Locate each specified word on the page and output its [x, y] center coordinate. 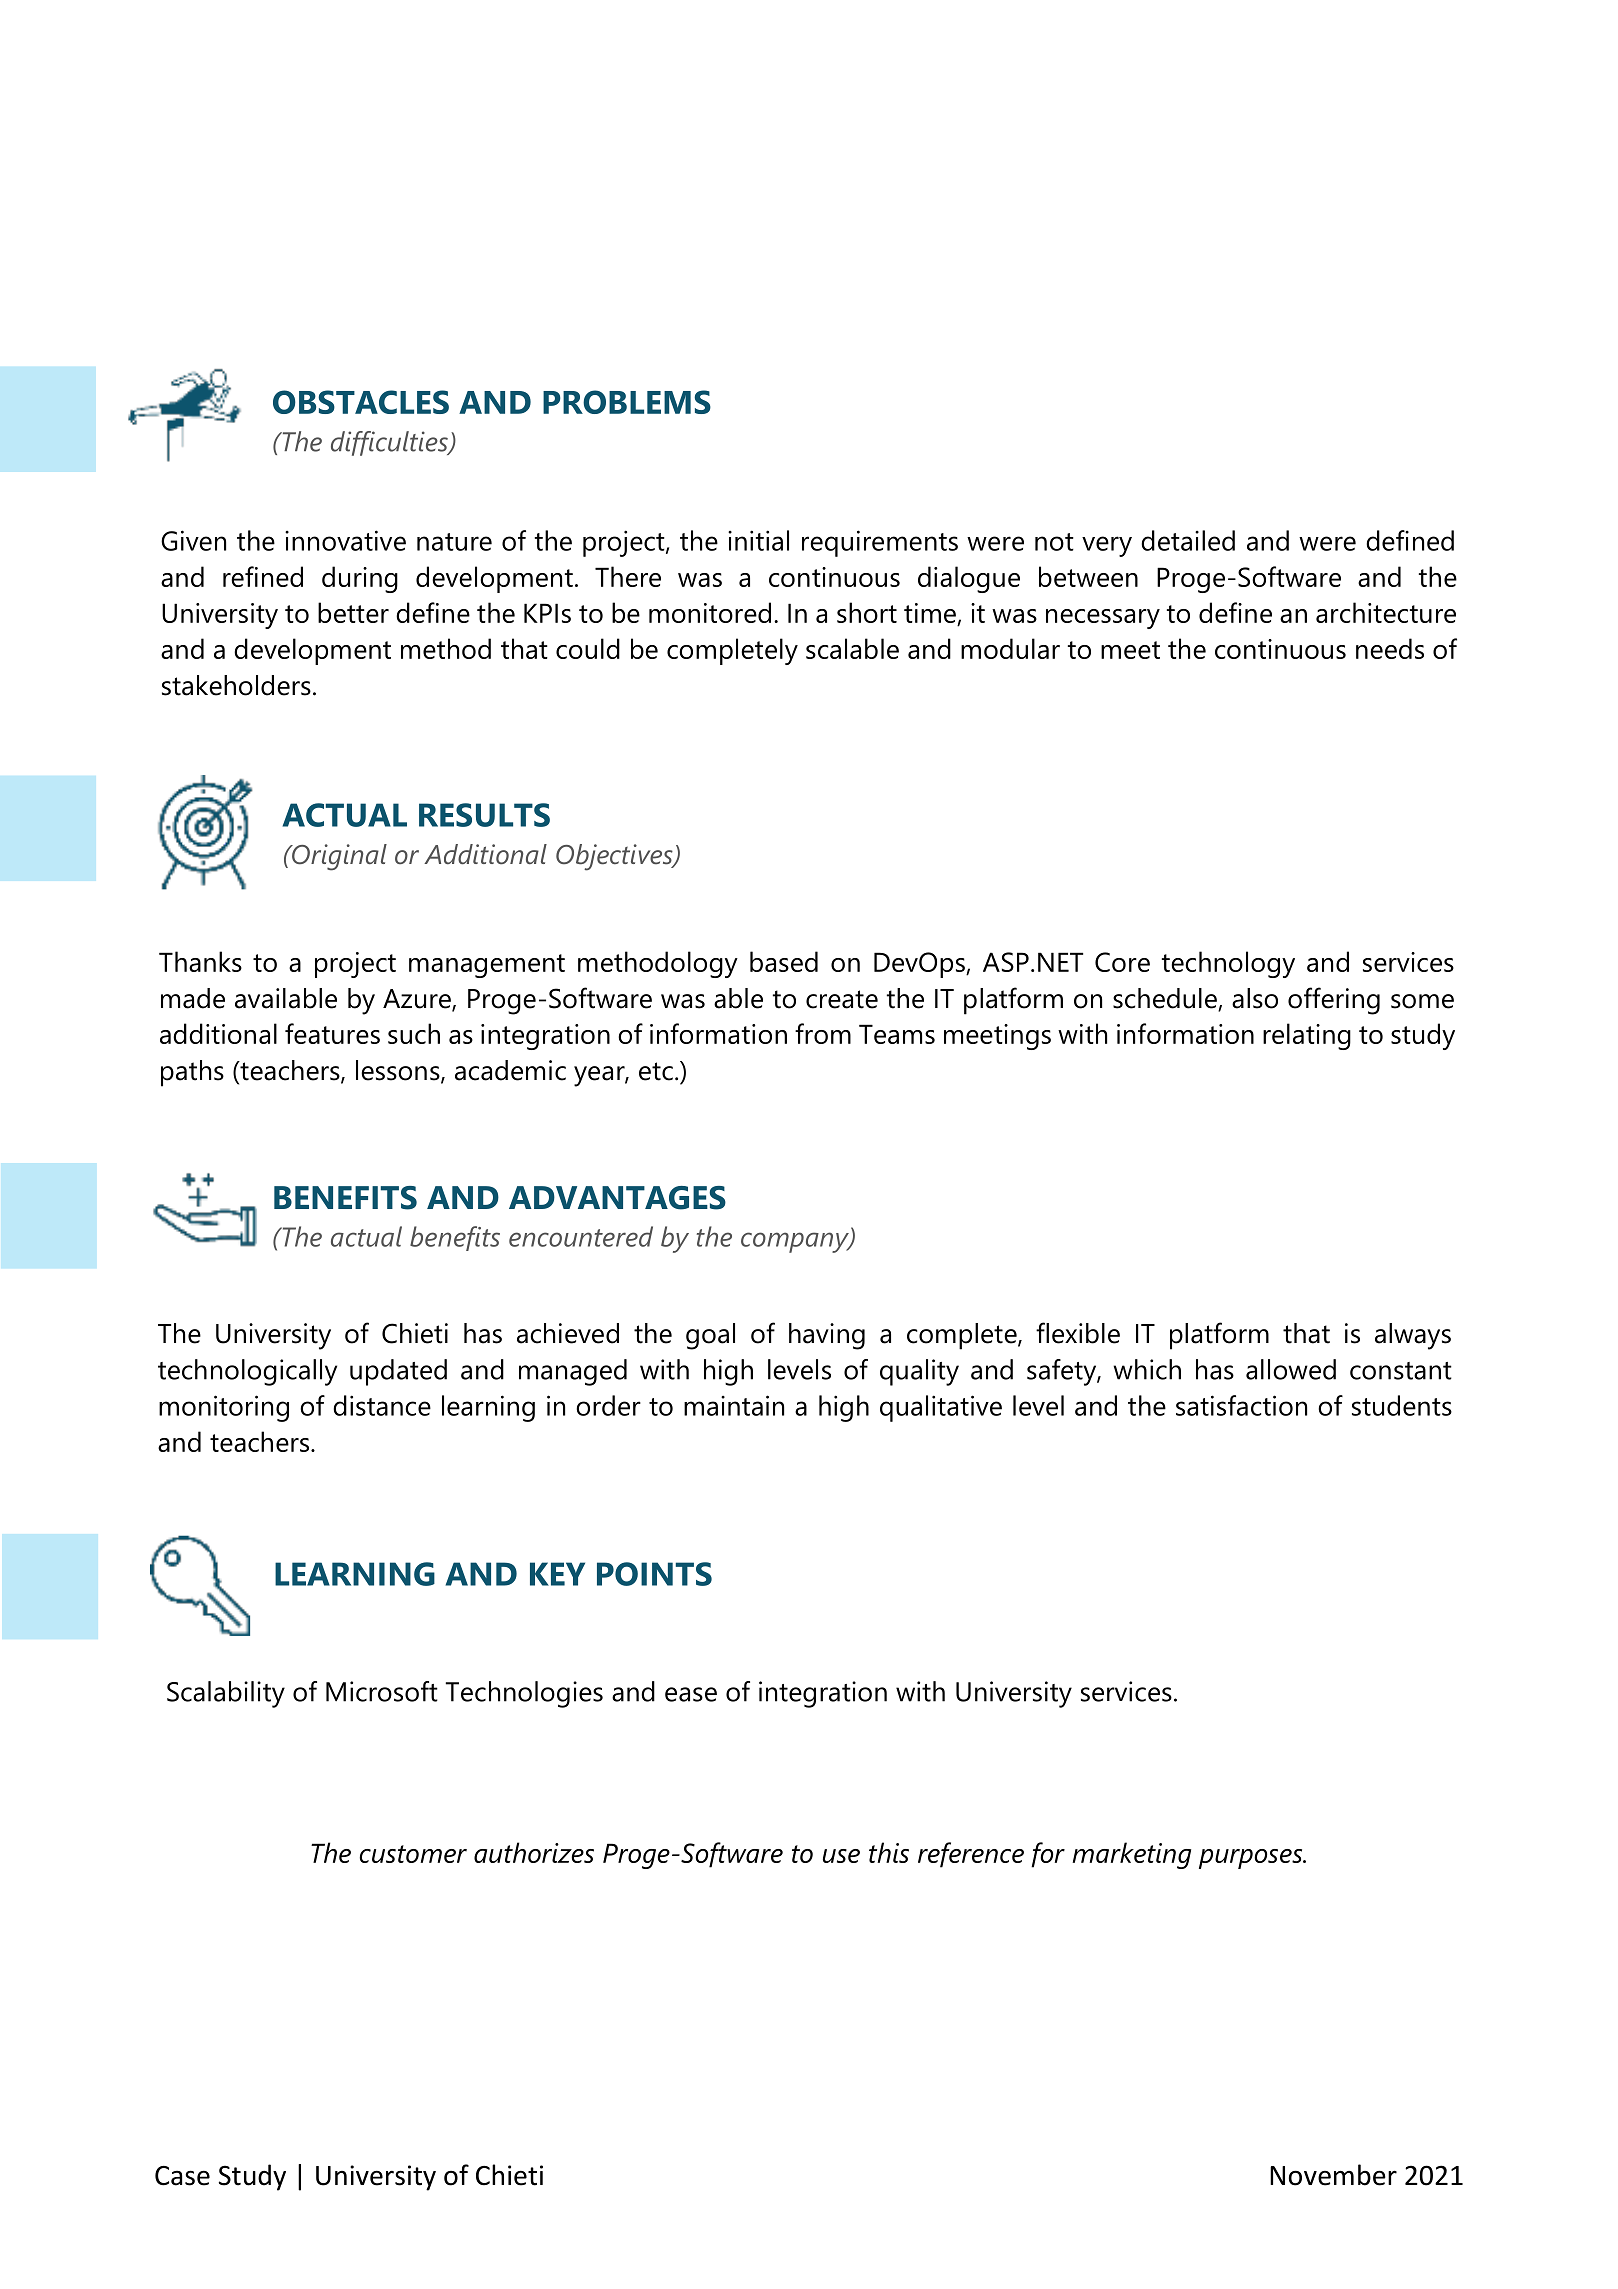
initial [758, 540]
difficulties [390, 443]
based [784, 961]
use [841, 1856]
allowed [1291, 1369]
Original [338, 857]
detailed [1188, 540]
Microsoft [382, 1691]
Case [182, 2176]
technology [1228, 964]
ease [691, 1694]
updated [398, 1372]
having [827, 1336]
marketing [1131, 1855]
